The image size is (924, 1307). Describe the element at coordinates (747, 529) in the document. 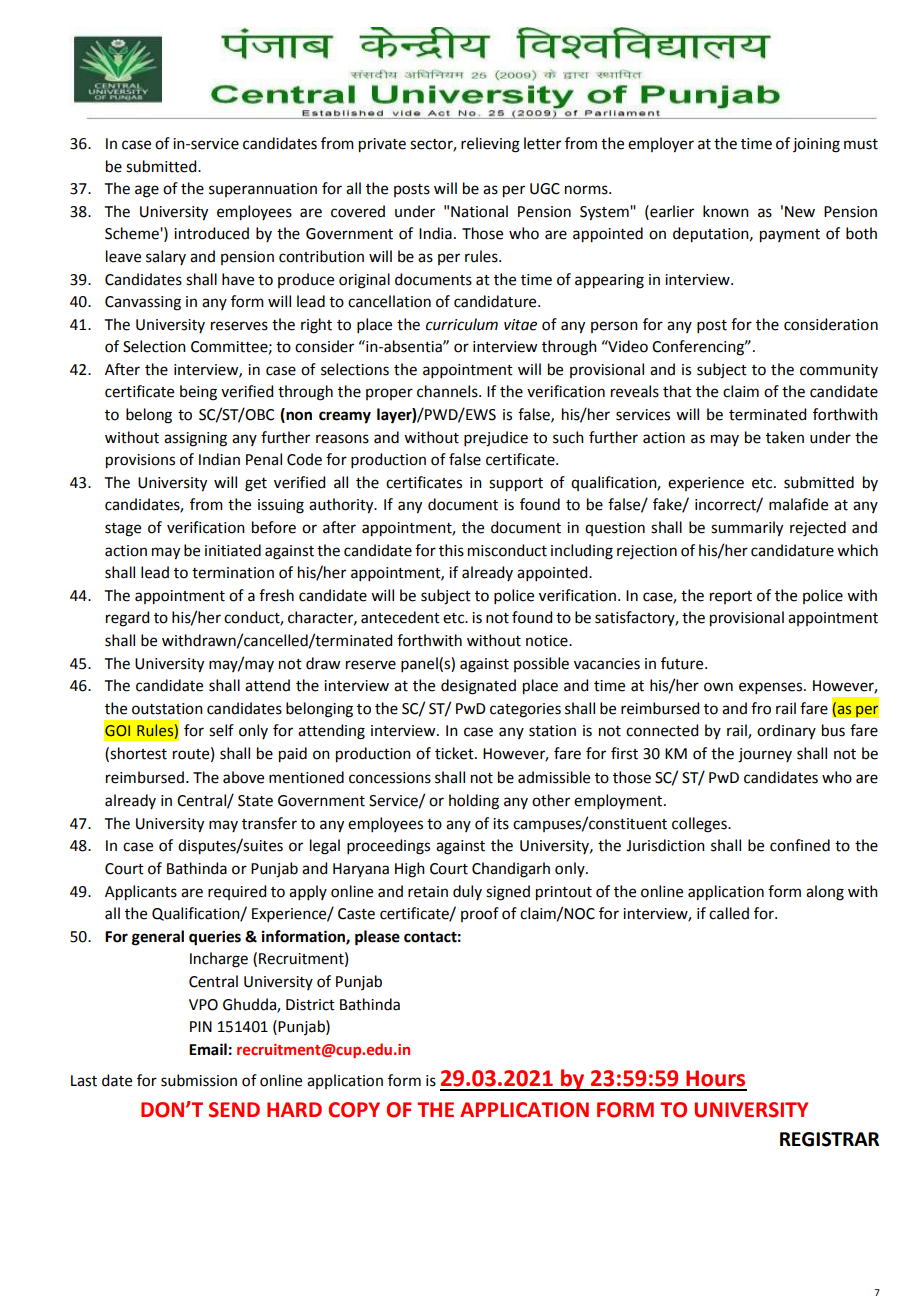

I see `summarily` at that location.
